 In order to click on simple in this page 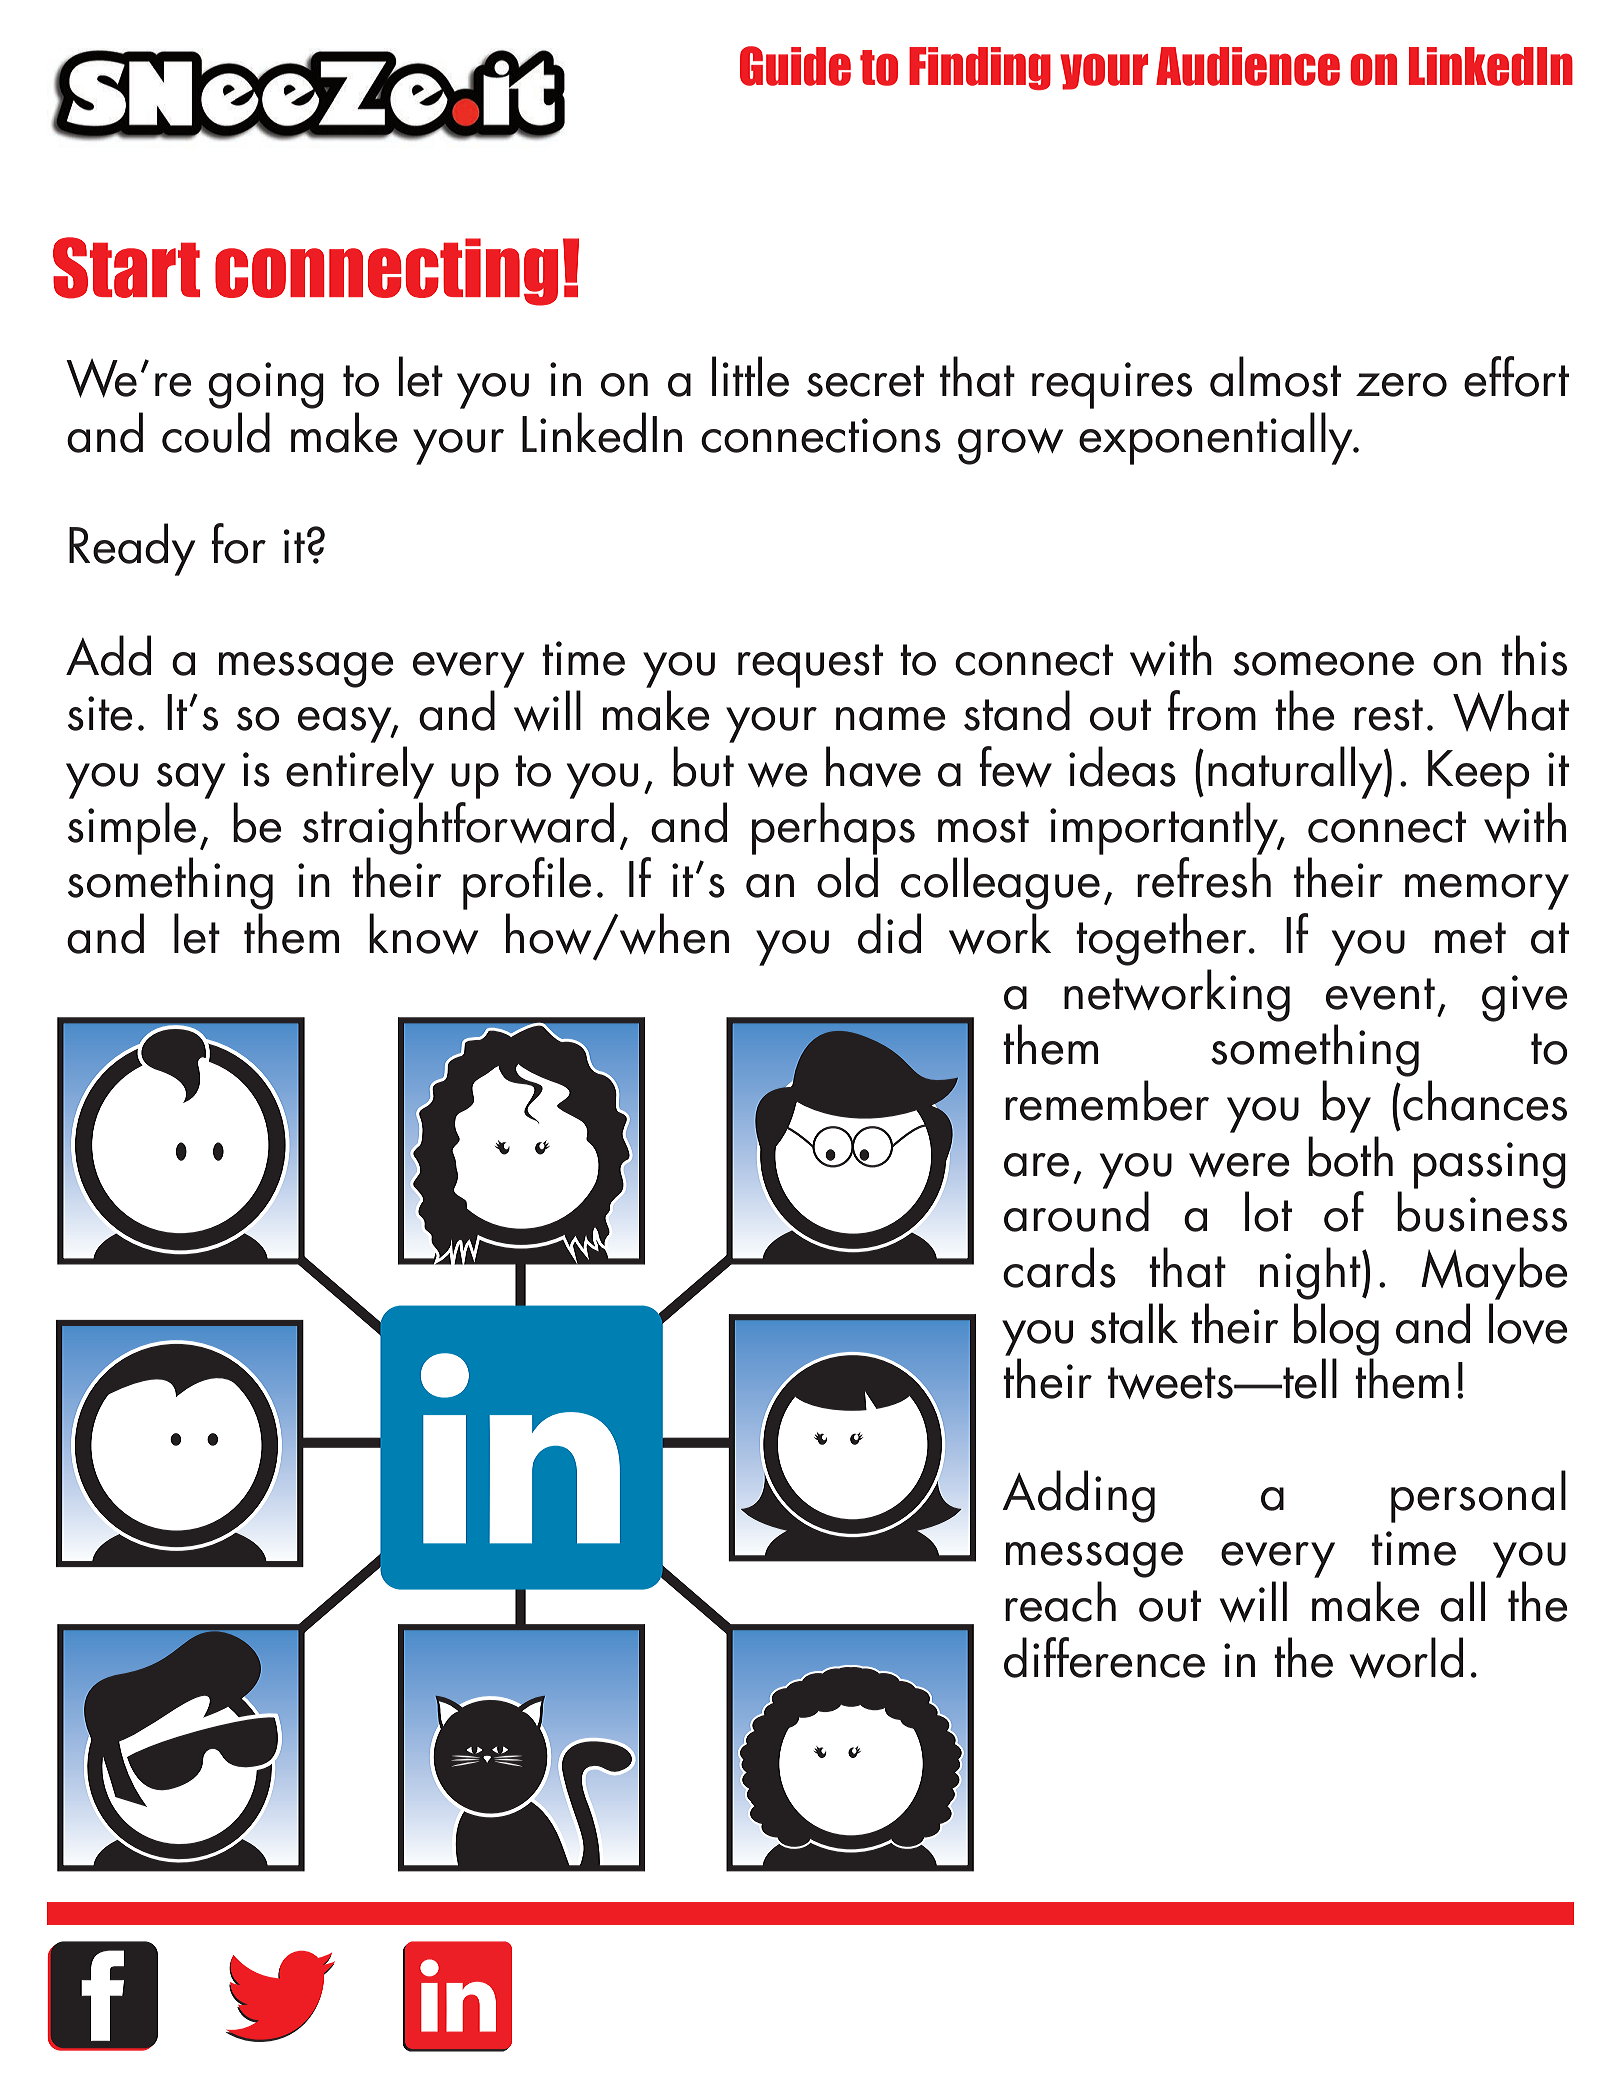, I will do `click(132, 828)`.
